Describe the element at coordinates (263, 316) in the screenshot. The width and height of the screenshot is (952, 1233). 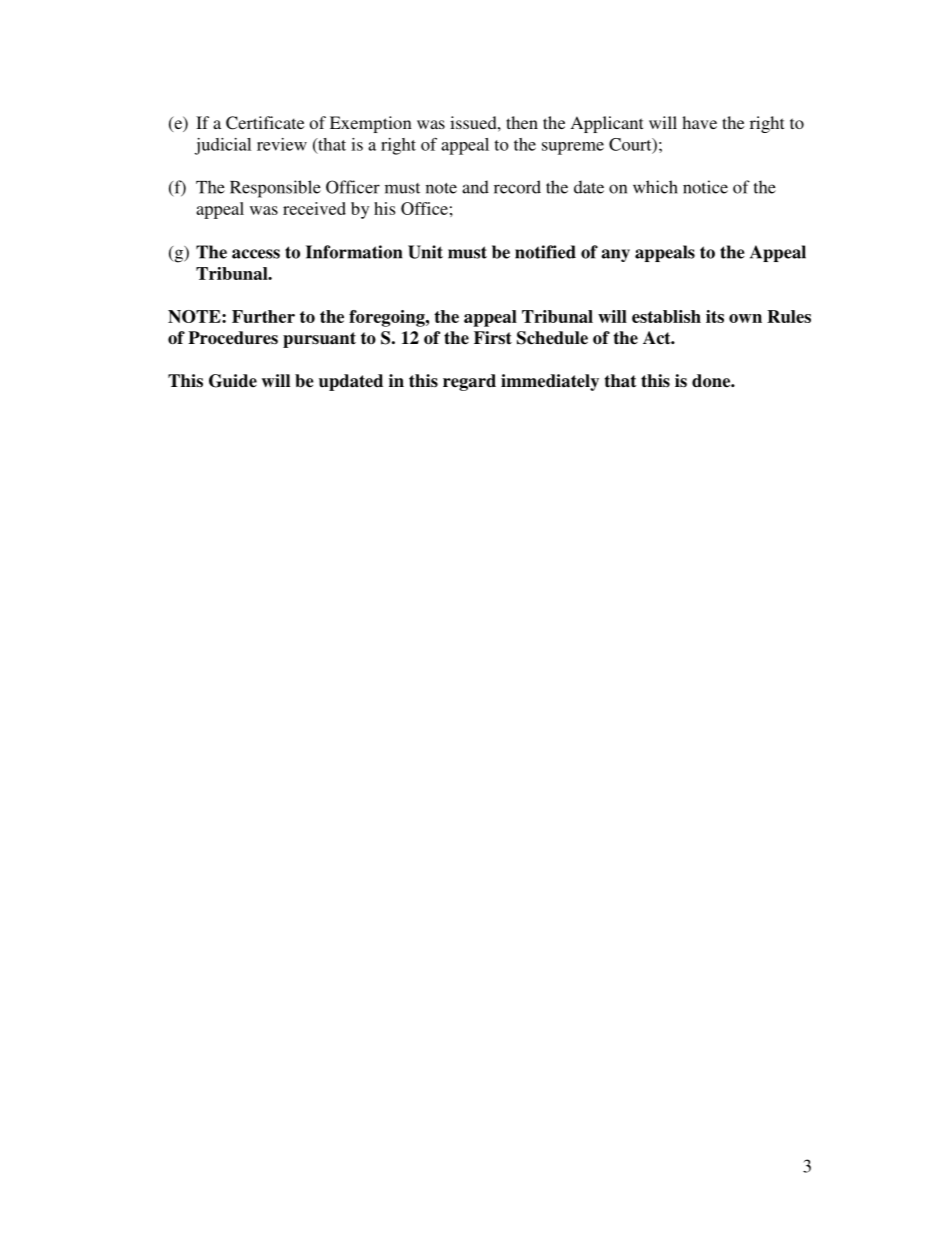
I see `Further` at that location.
